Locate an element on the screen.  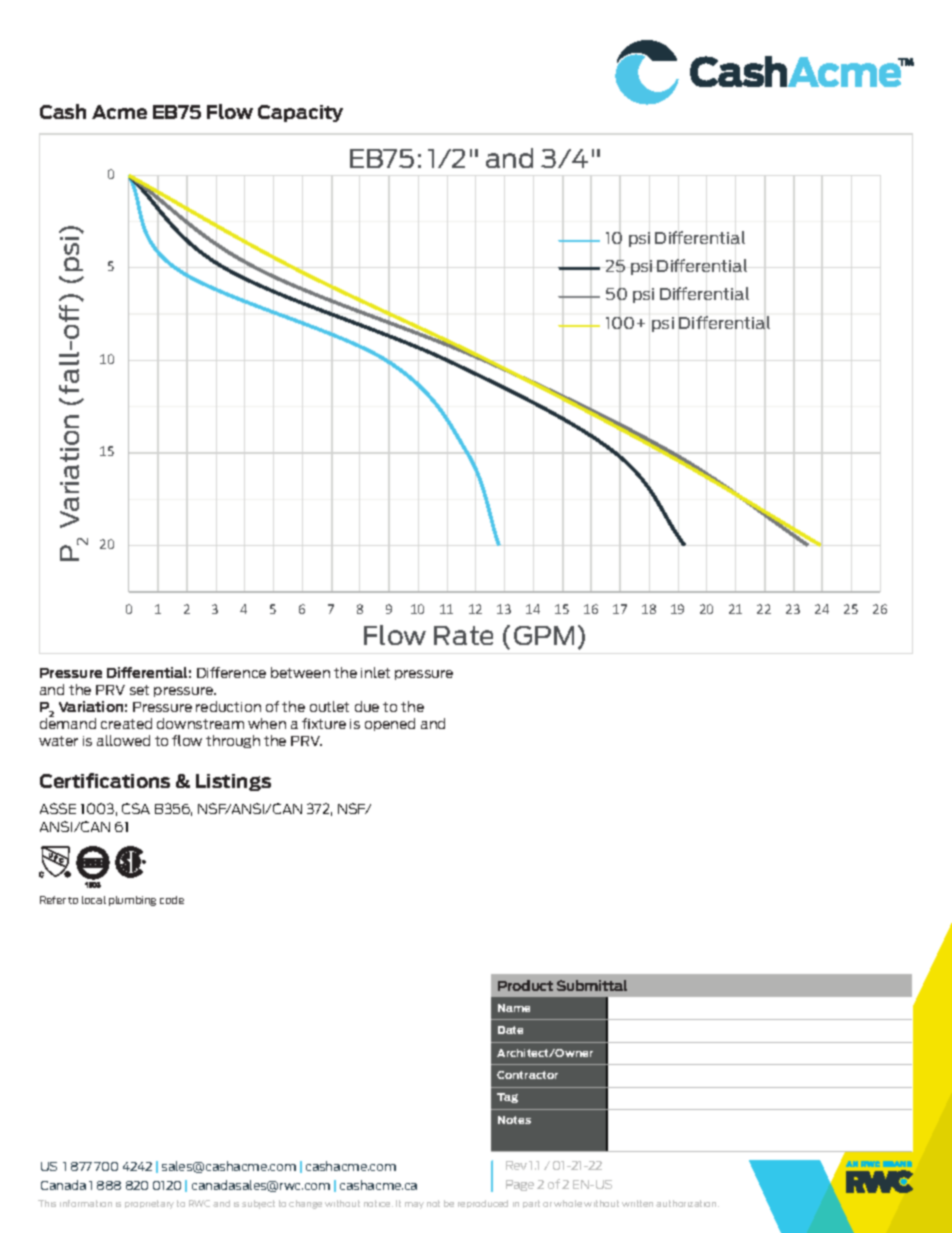
outlet is located at coordinates (329, 706).
